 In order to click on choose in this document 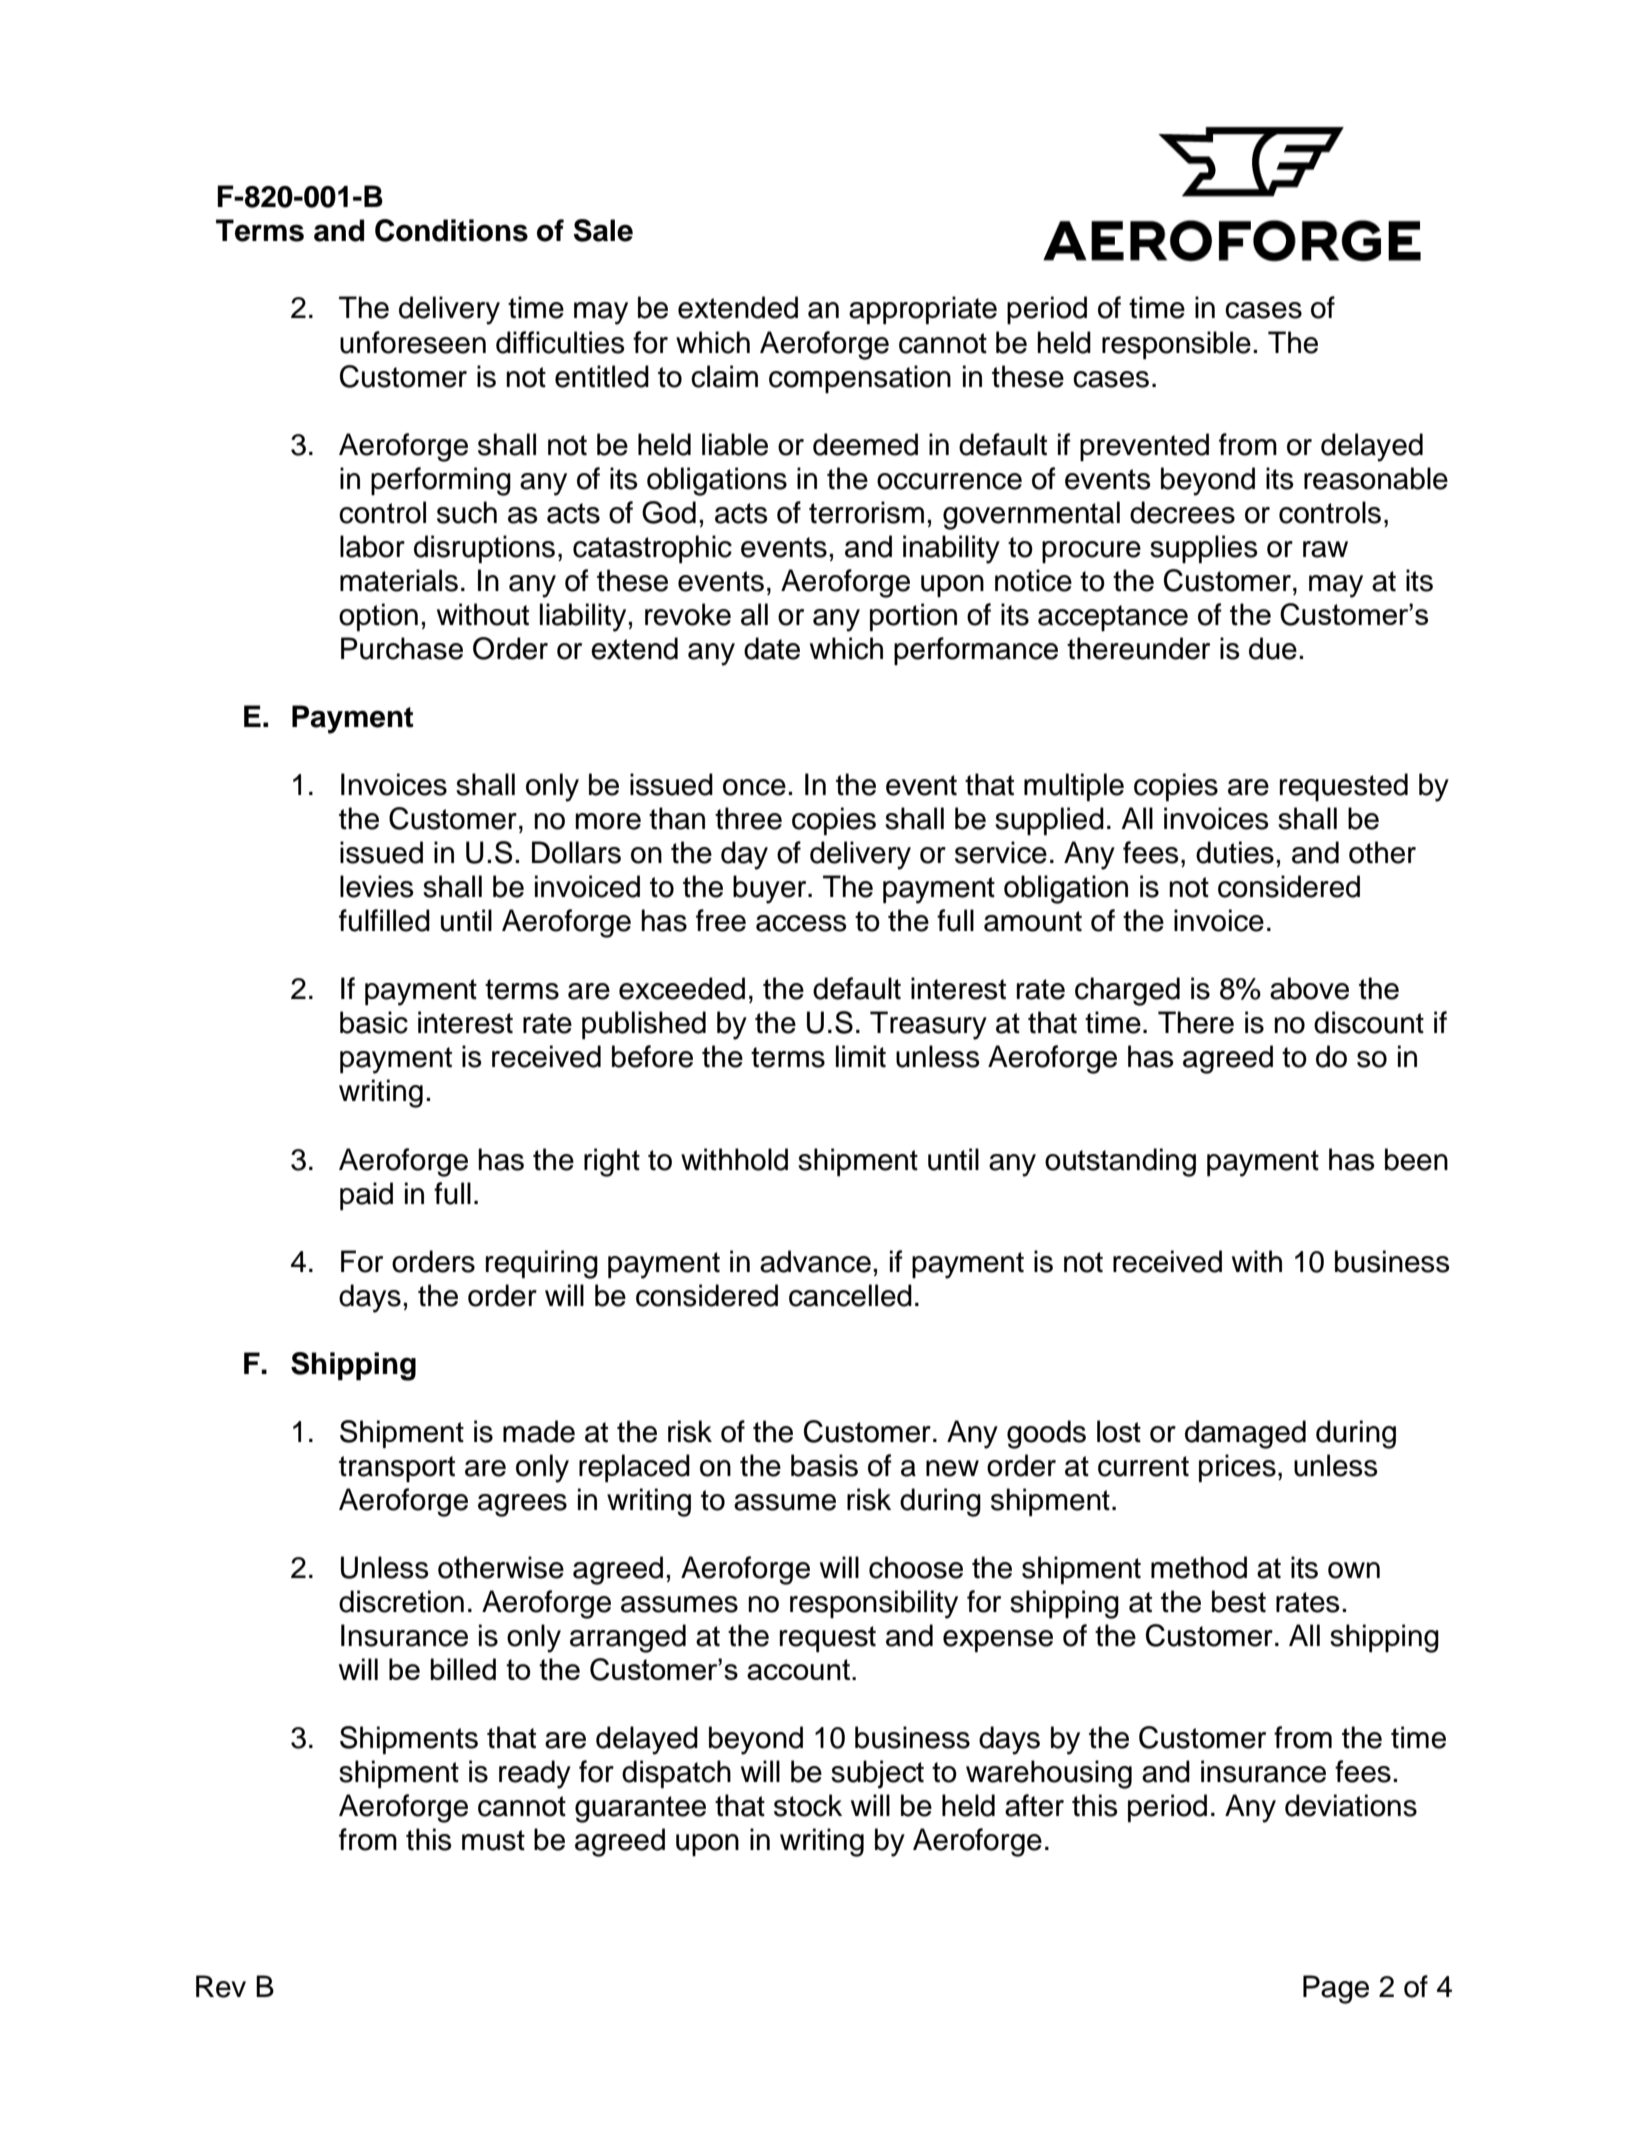, I will do `click(916, 1567)`.
